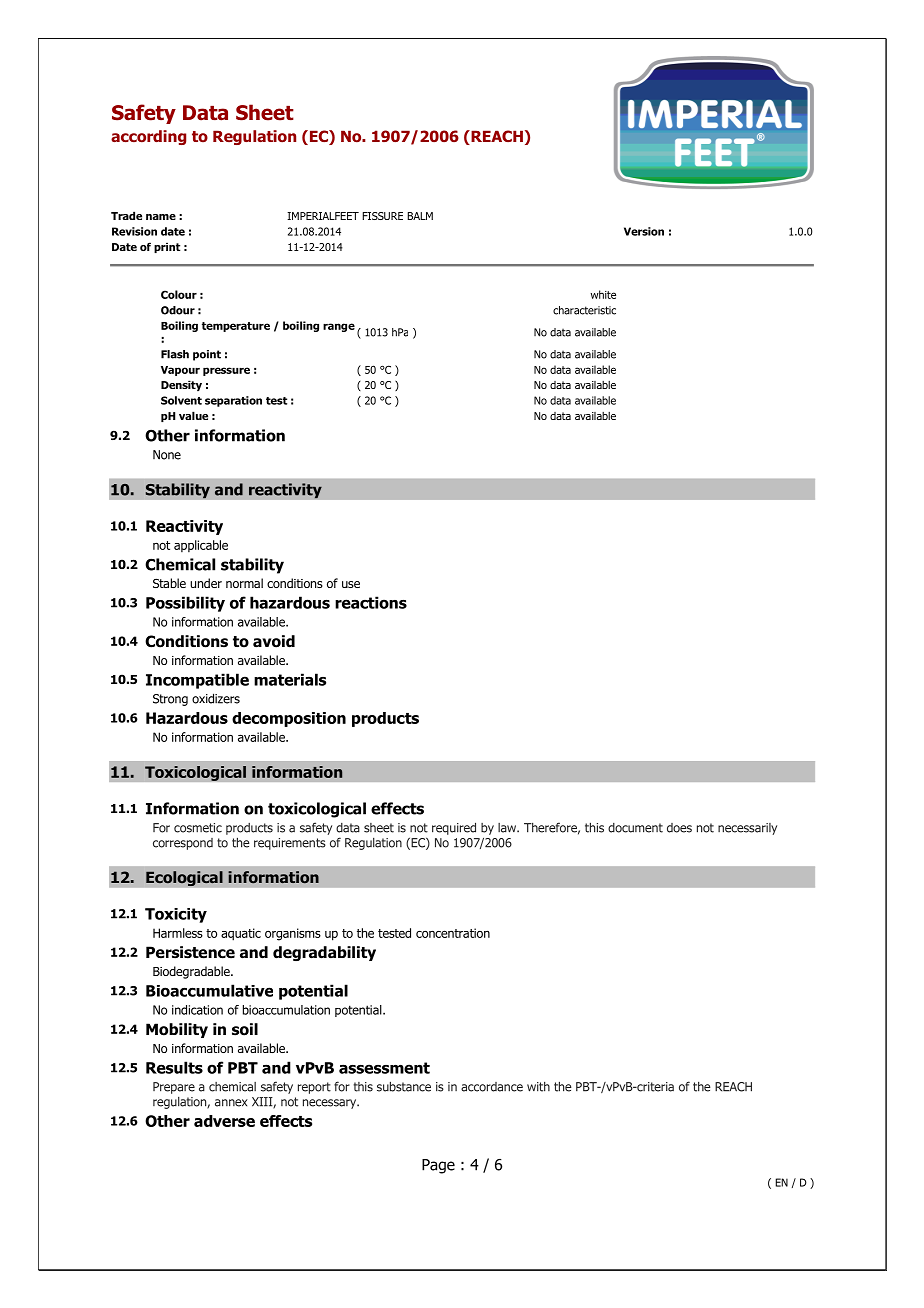 This page has height=1308, width=924. What do you see at coordinates (148, 137) in the page?
I see `according` at bounding box center [148, 137].
